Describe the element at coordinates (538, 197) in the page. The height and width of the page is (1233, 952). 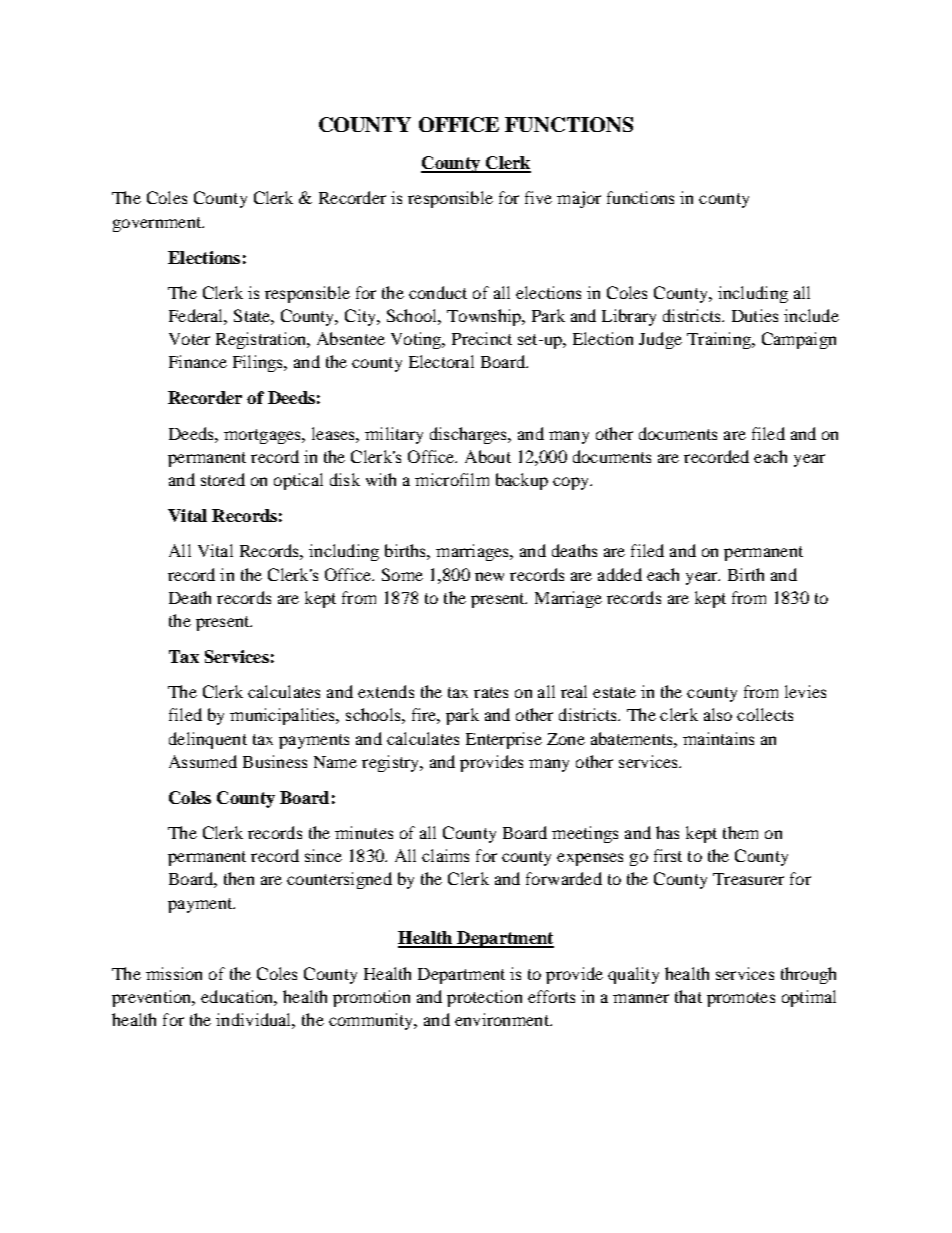
I see `five` at that location.
